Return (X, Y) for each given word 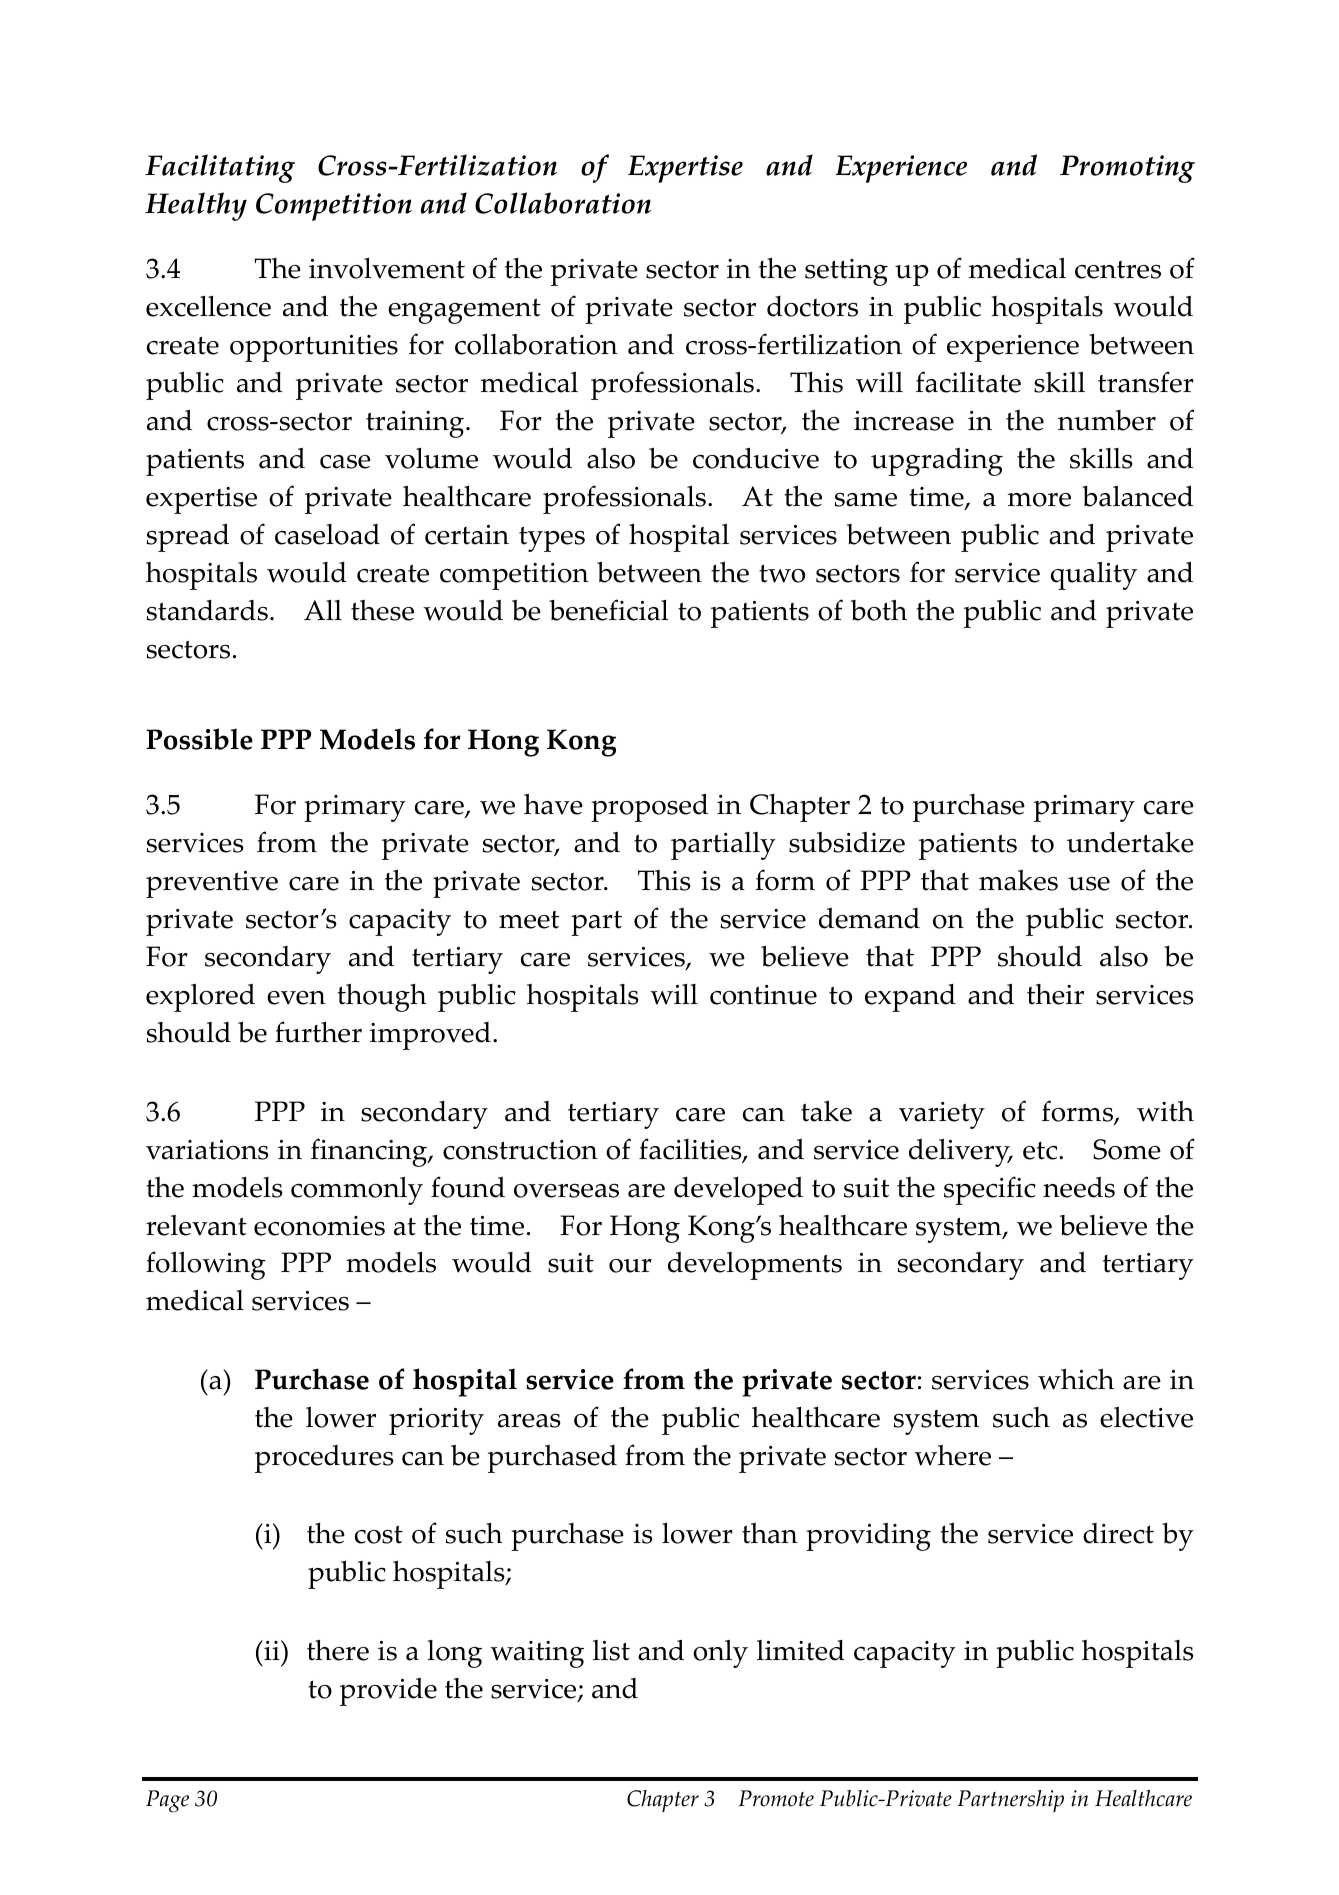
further (318, 1032)
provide (388, 1692)
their (1055, 994)
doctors (812, 306)
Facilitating (220, 168)
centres (1118, 270)
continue (763, 995)
